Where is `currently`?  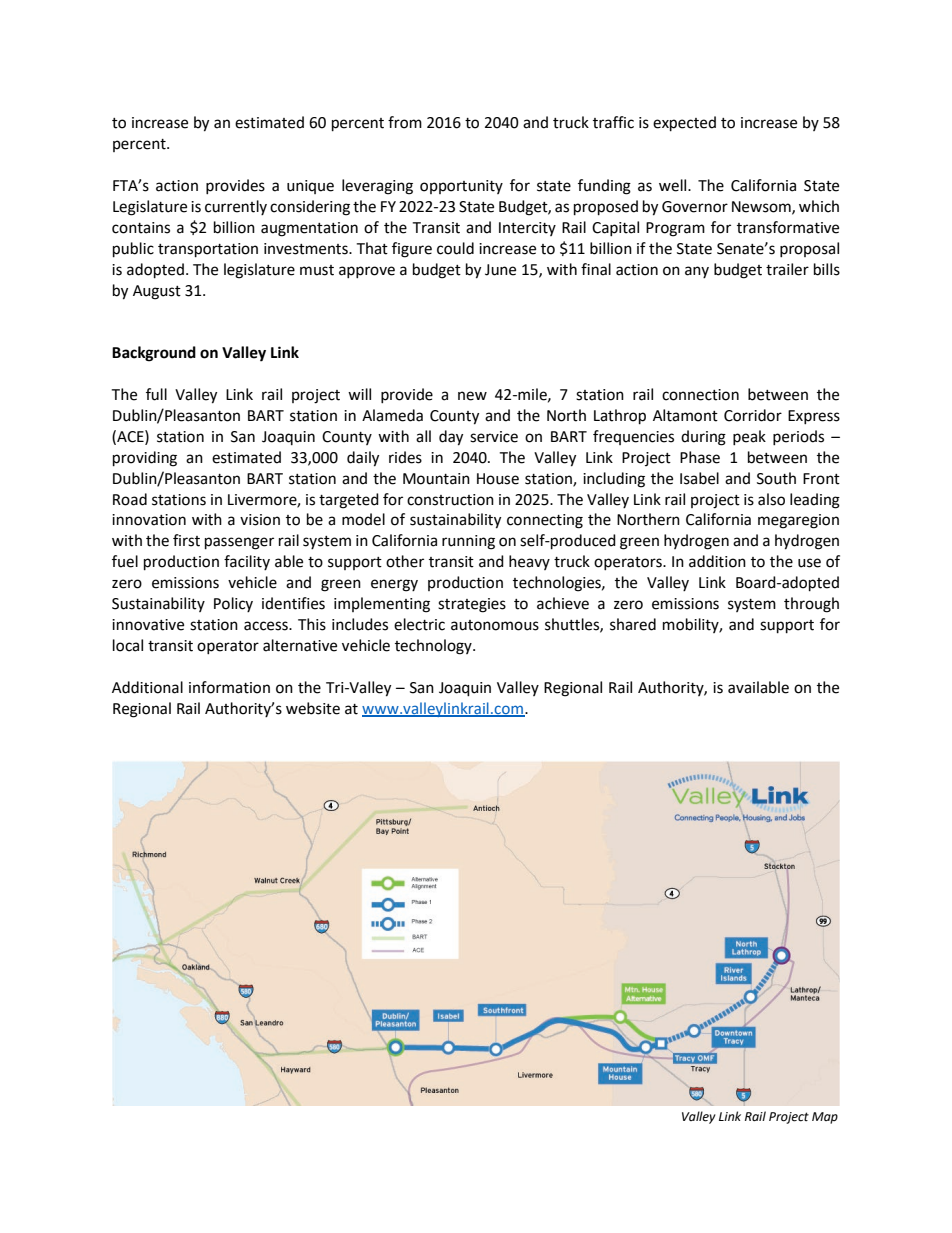
currently is located at coordinates (236, 207).
